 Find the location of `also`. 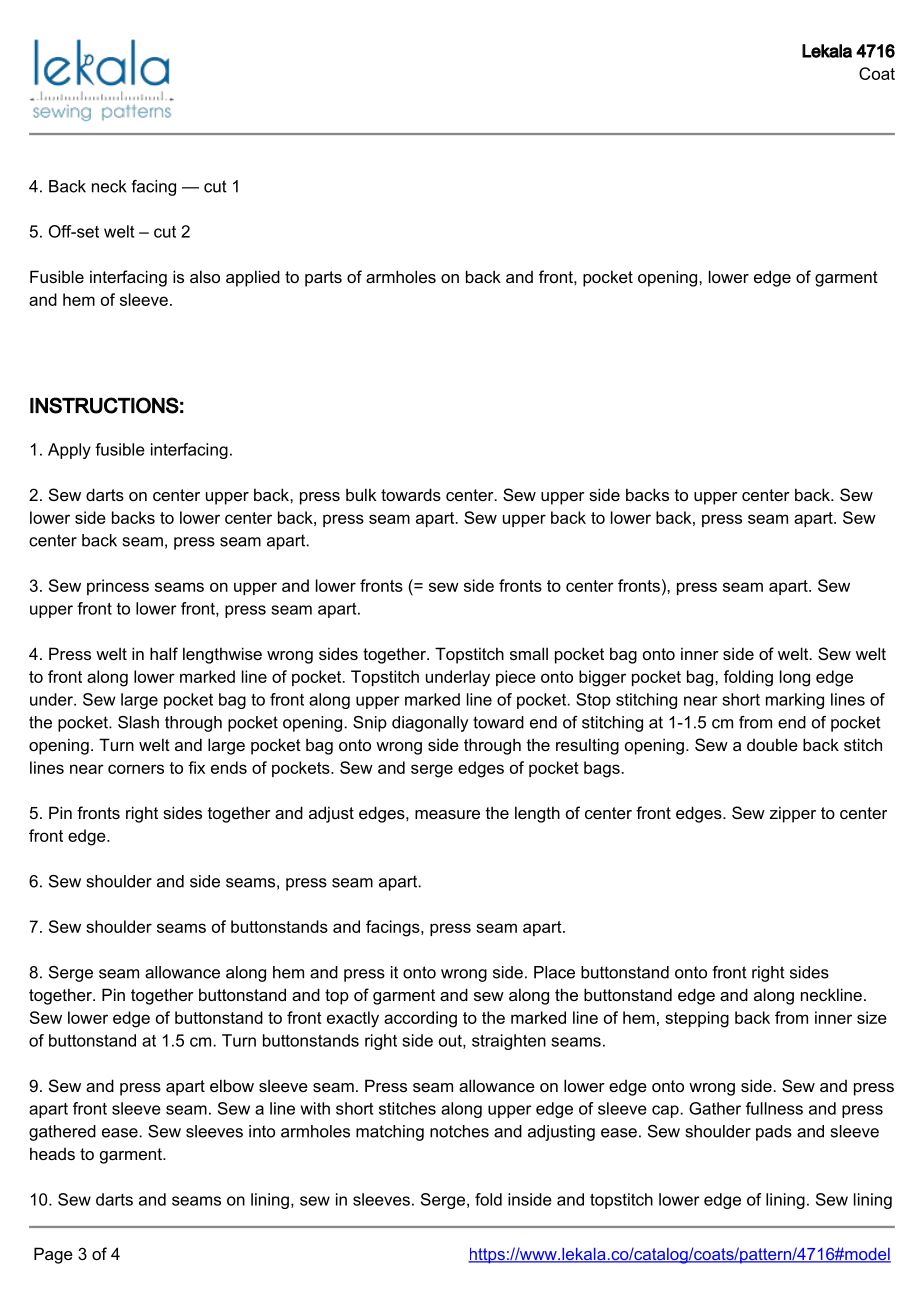

also is located at coordinates (205, 276).
